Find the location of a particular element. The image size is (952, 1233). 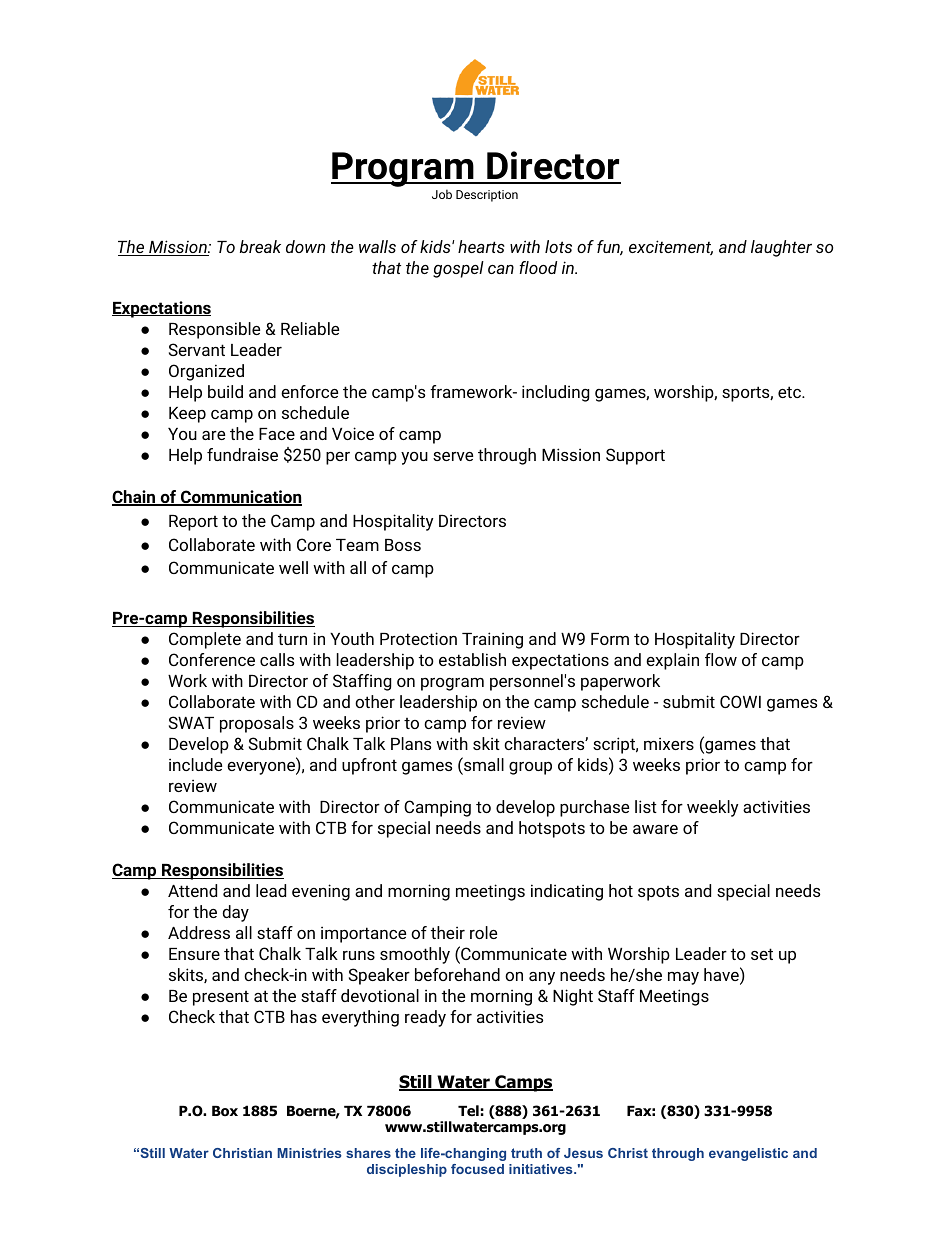

Report is located at coordinates (193, 523).
